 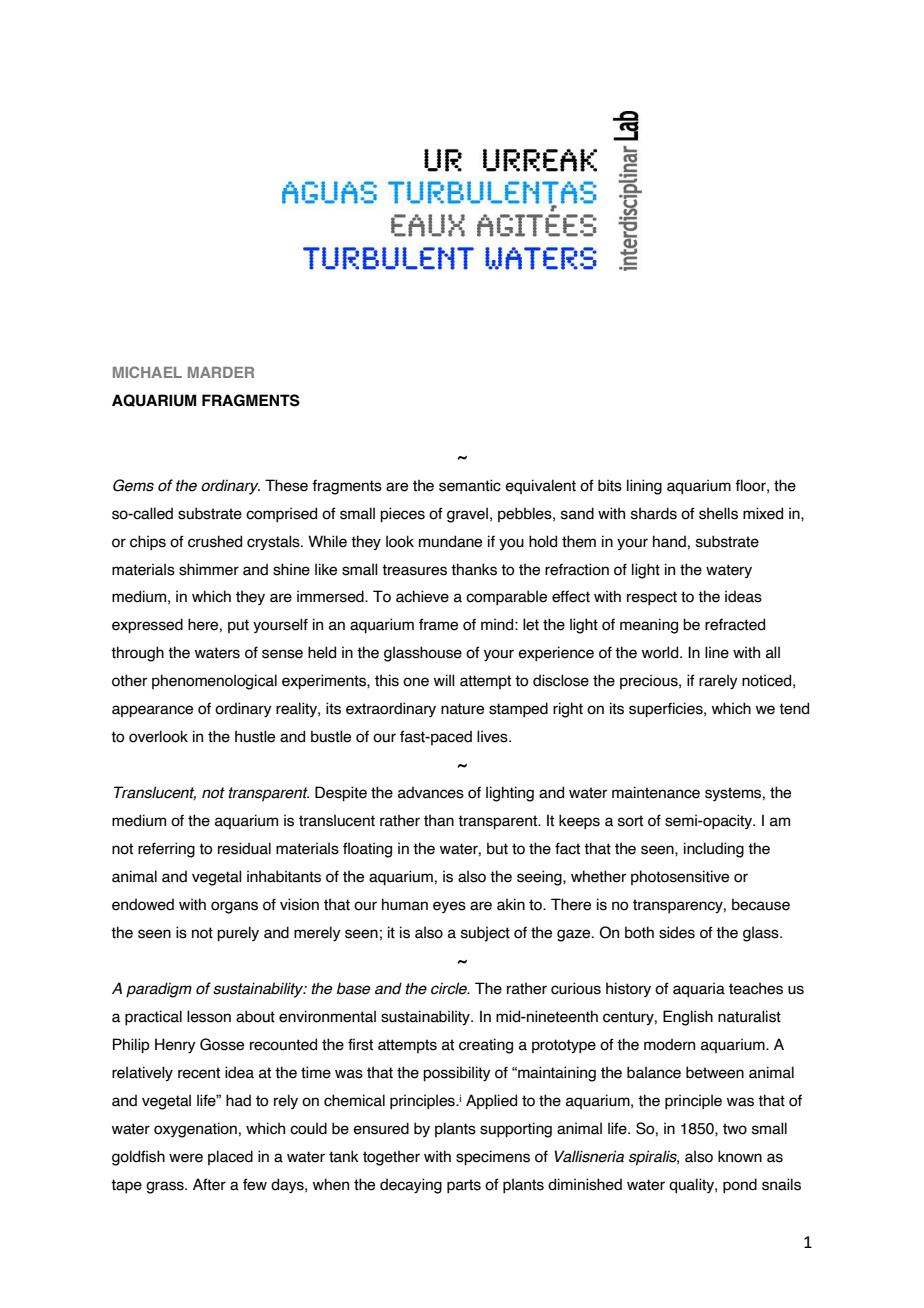 I want to click on MICHAEL, so click(x=147, y=372).
